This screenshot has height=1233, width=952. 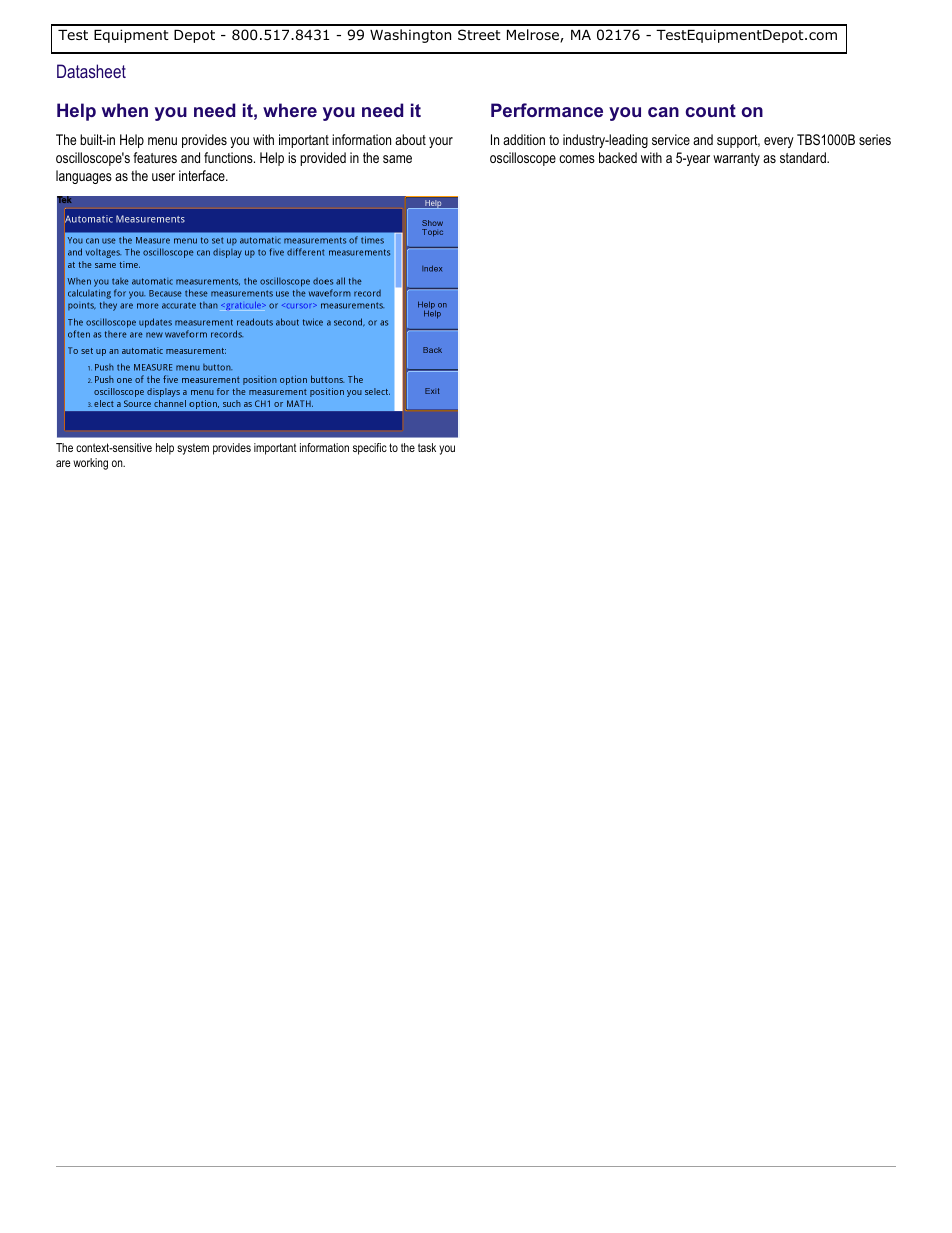 What do you see at coordinates (736, 159) in the screenshot?
I see `warranty` at bounding box center [736, 159].
